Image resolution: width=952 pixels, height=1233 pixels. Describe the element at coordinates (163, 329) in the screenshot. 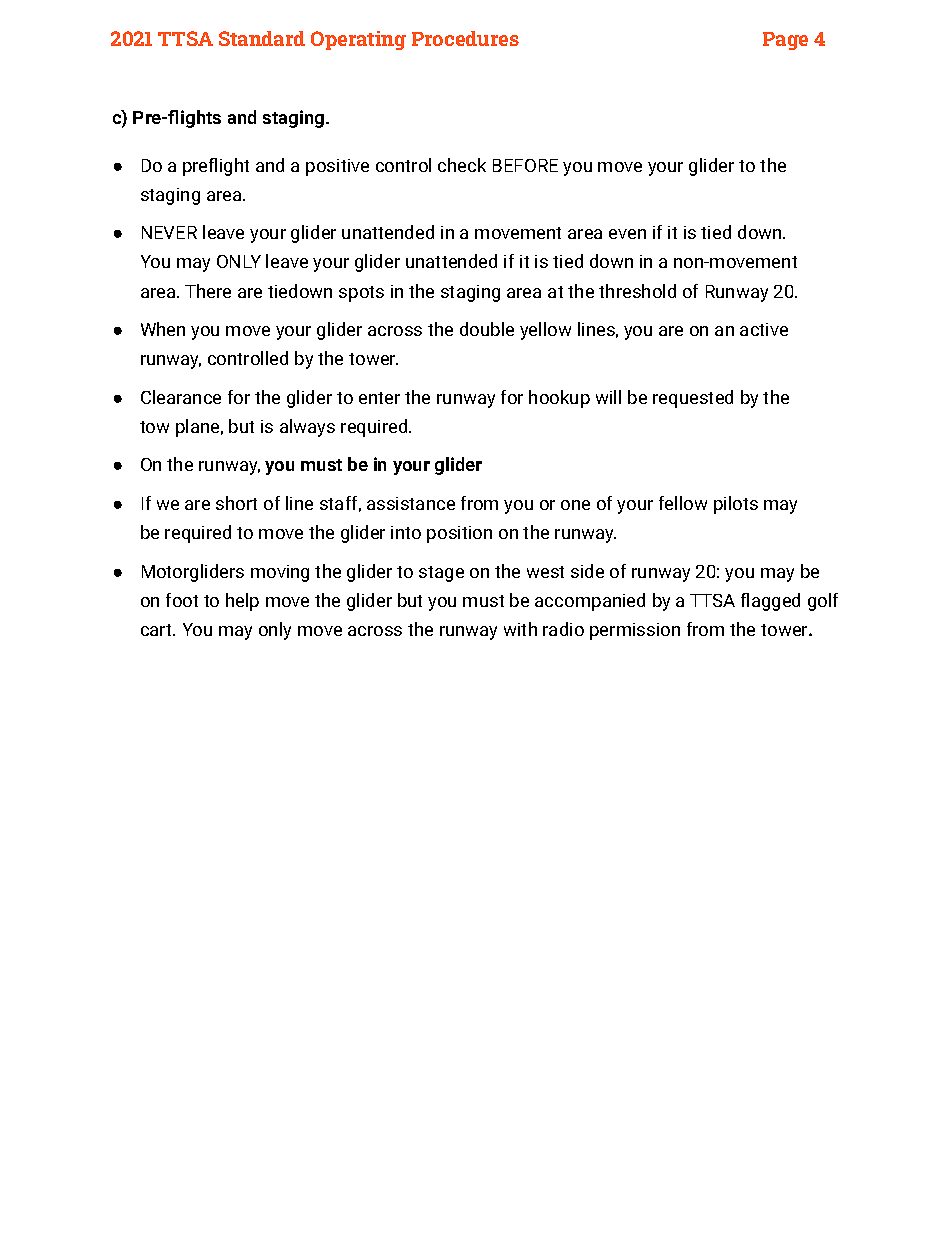

I see `When` at that location.
